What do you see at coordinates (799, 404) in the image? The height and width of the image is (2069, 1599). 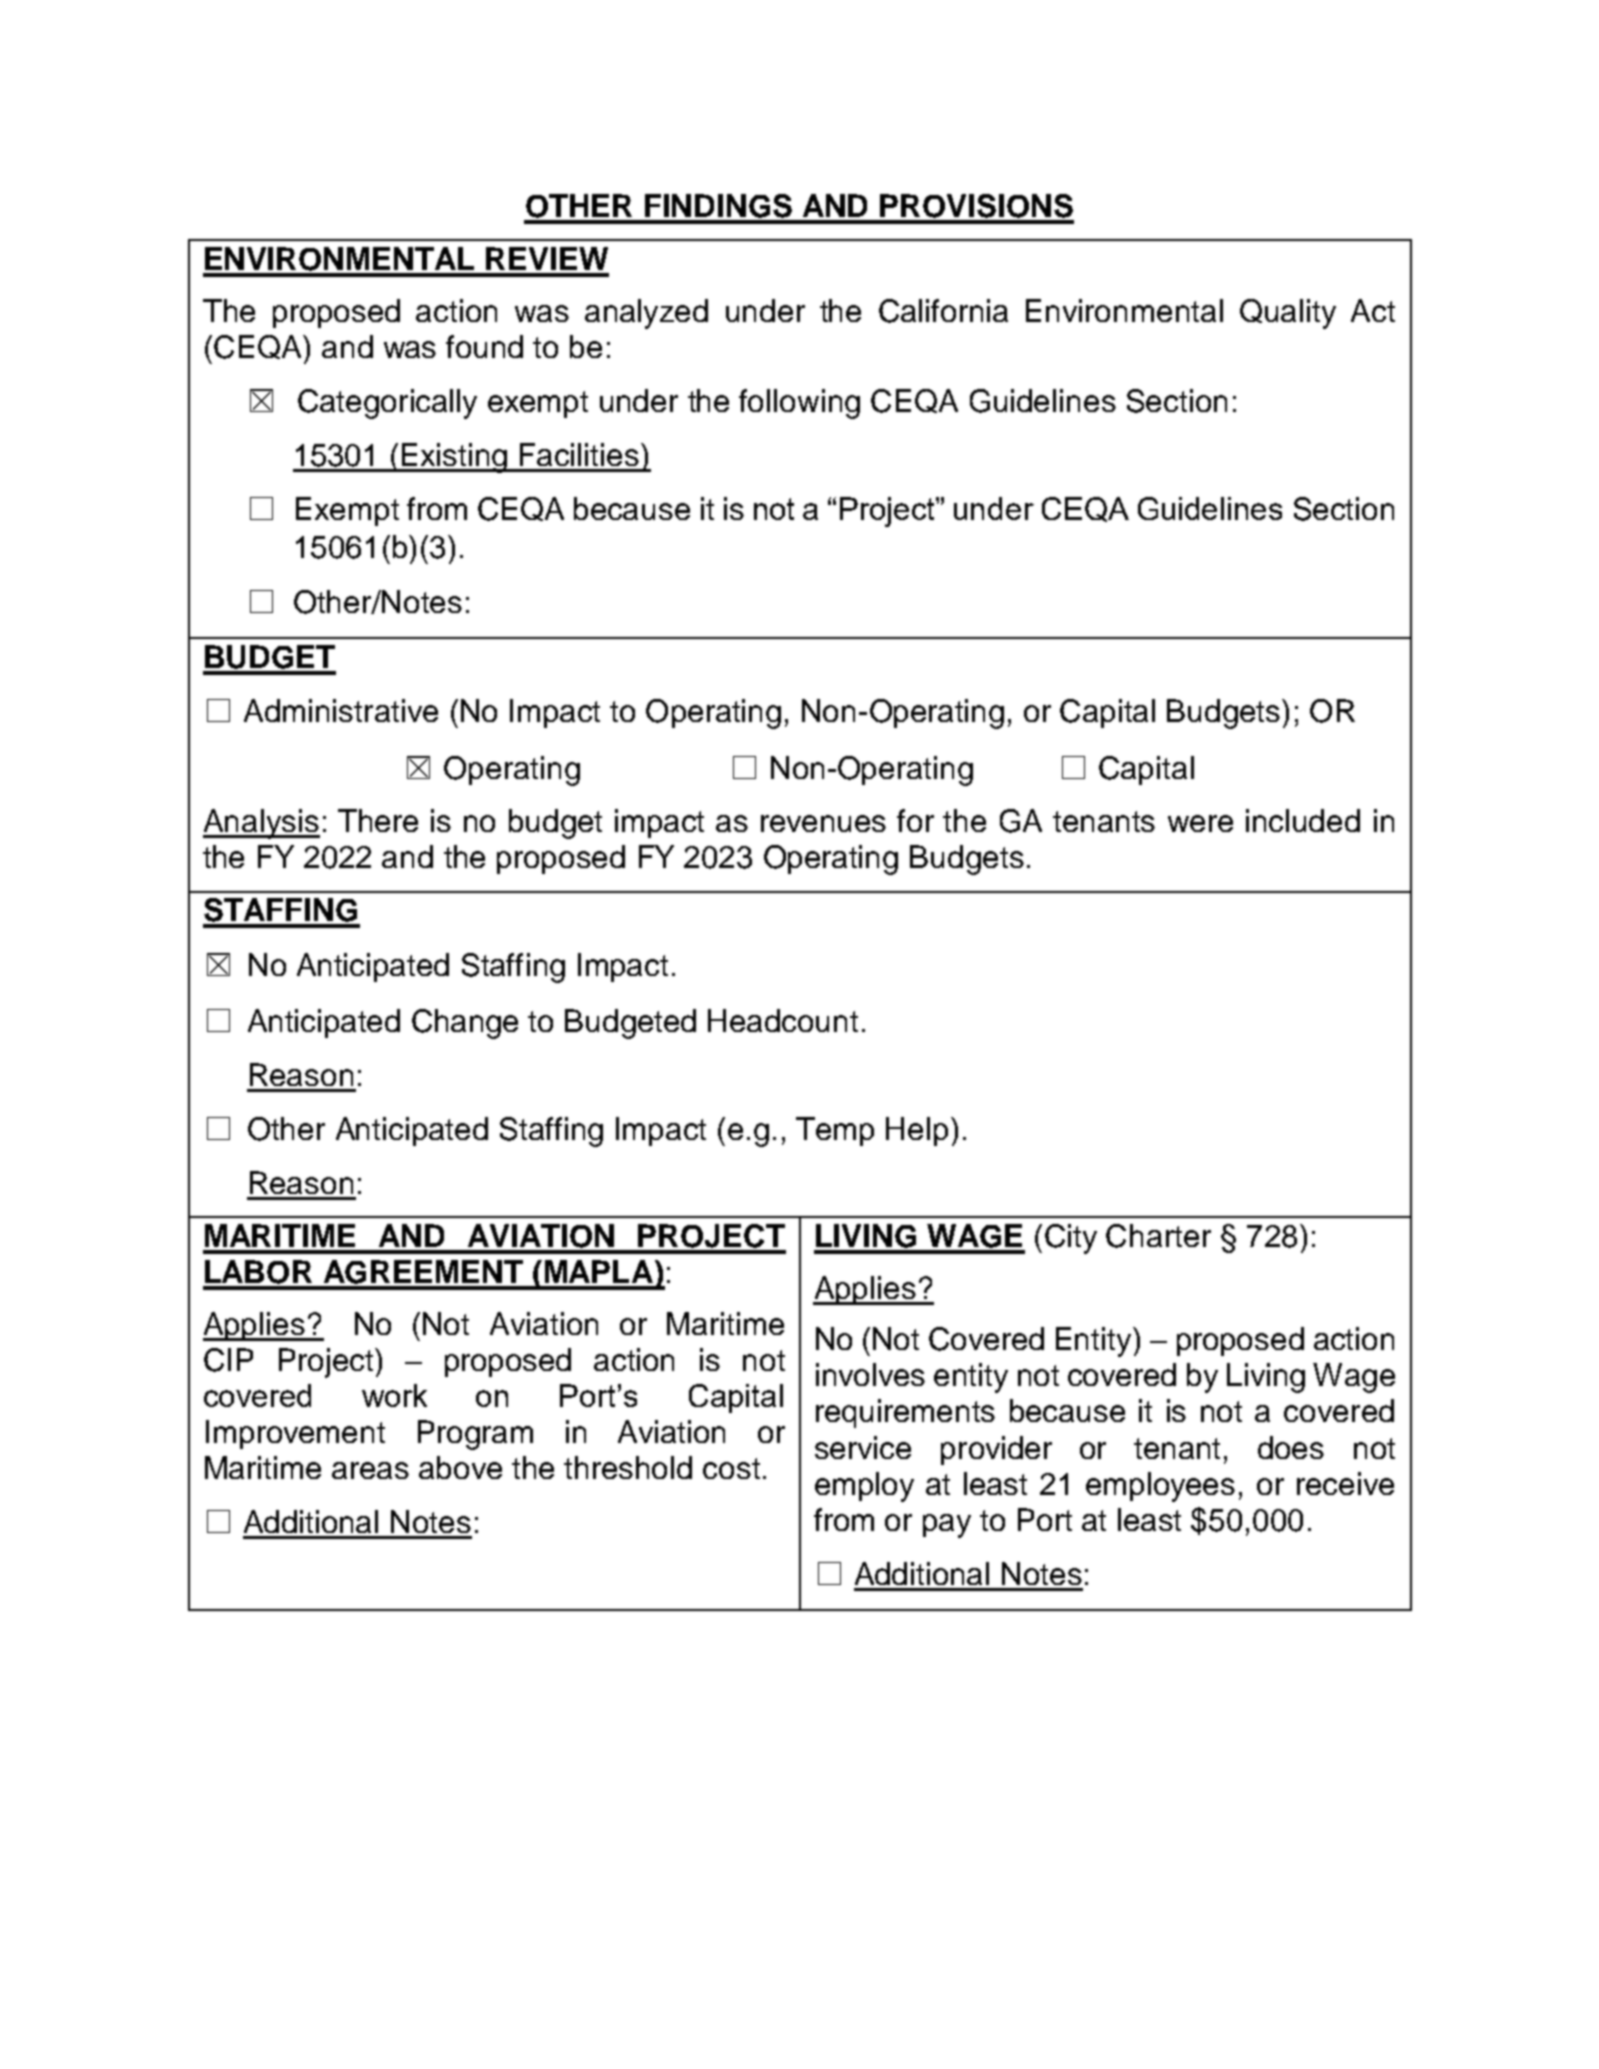 I see `following` at bounding box center [799, 404].
